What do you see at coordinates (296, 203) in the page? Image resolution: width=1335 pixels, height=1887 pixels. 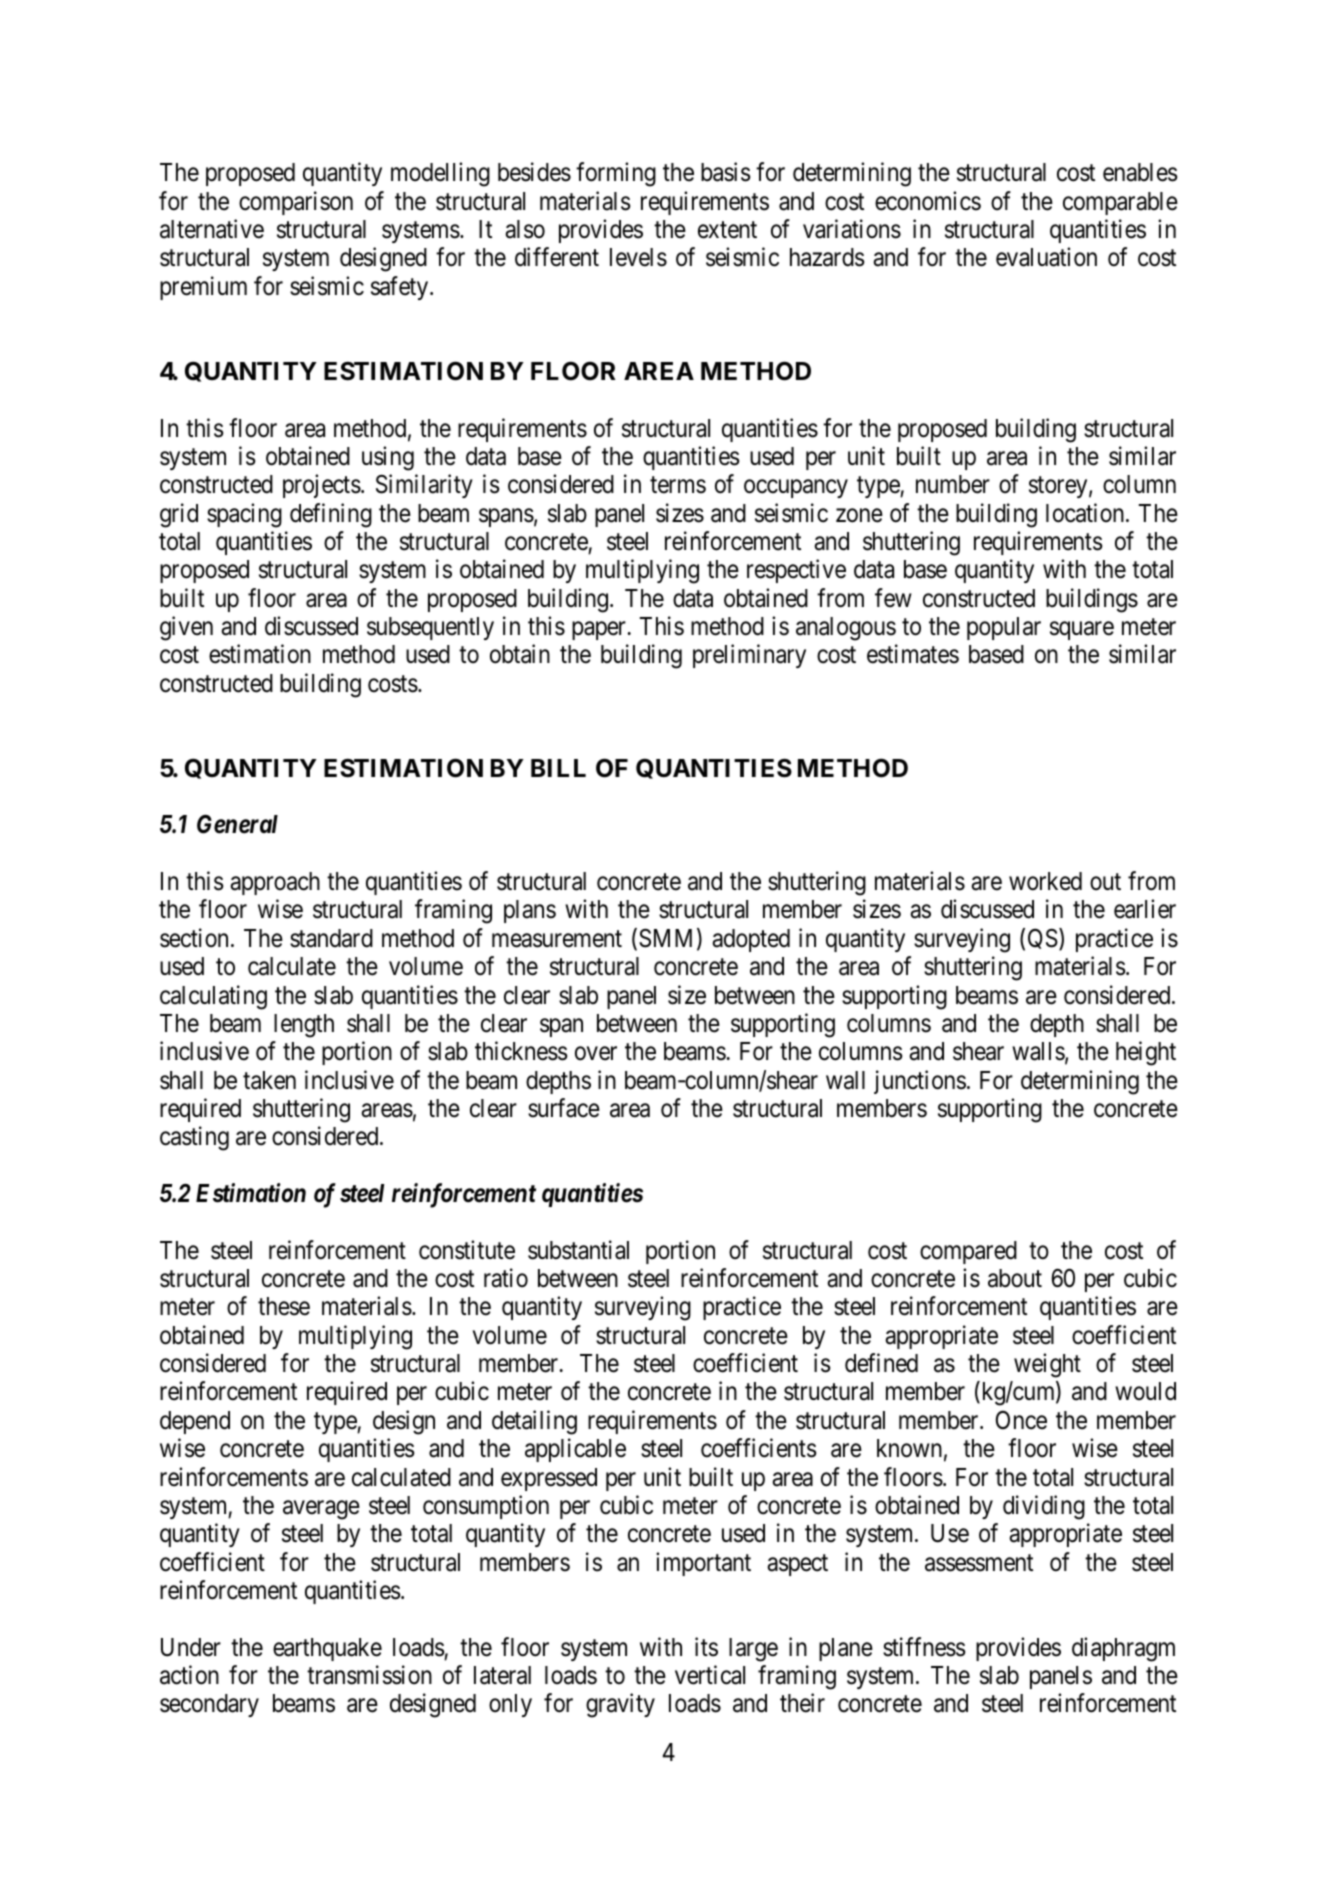 I see `comparison` at bounding box center [296, 203].
